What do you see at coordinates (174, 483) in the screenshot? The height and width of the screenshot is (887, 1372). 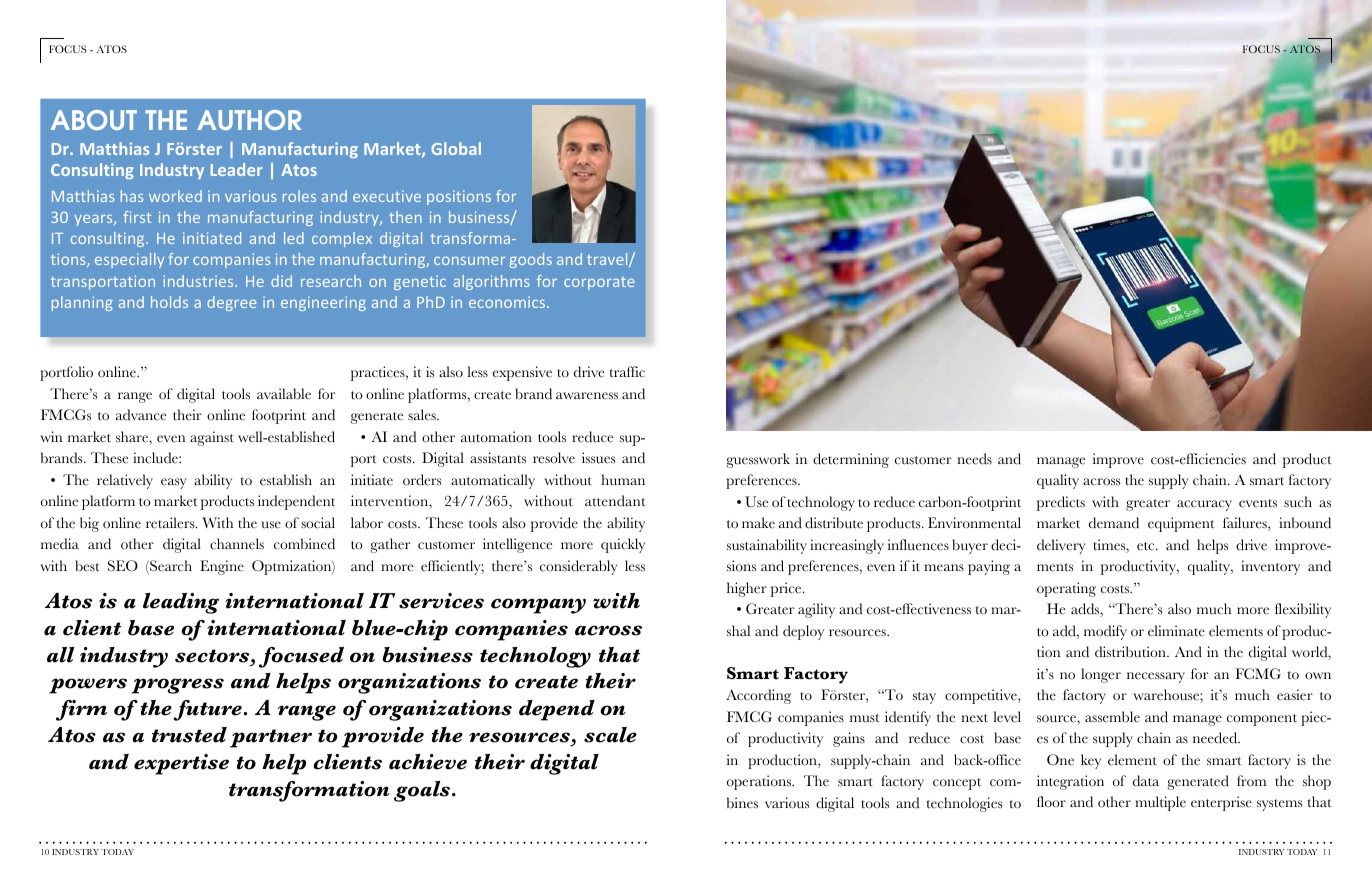 I see `easy` at bounding box center [174, 483].
